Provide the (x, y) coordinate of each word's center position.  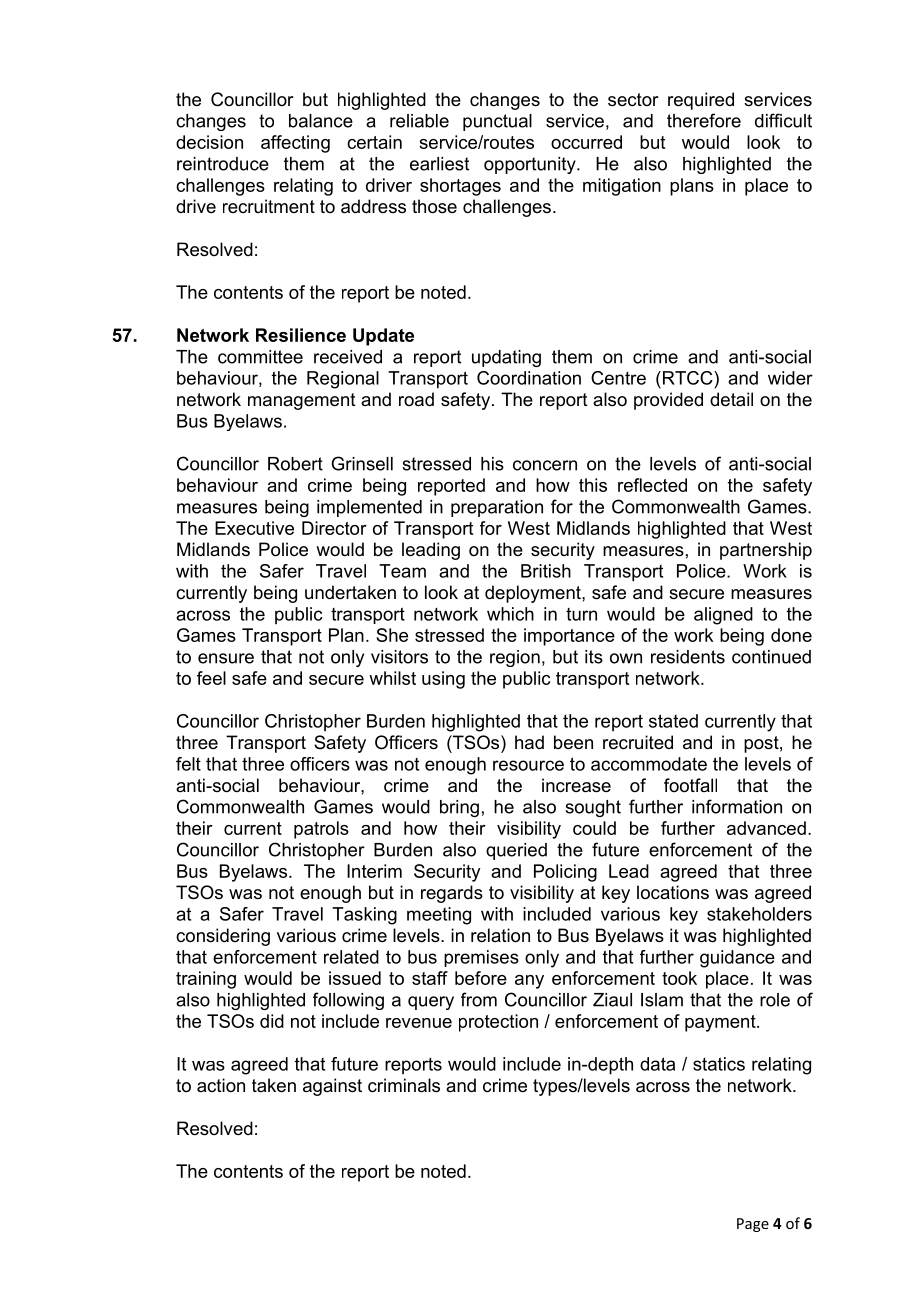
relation (500, 935)
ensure (226, 658)
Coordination (529, 378)
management (302, 401)
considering (223, 937)
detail (731, 399)
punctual (497, 122)
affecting (295, 144)
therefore (704, 120)
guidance (737, 959)
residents (688, 657)
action (221, 1085)
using (443, 680)
